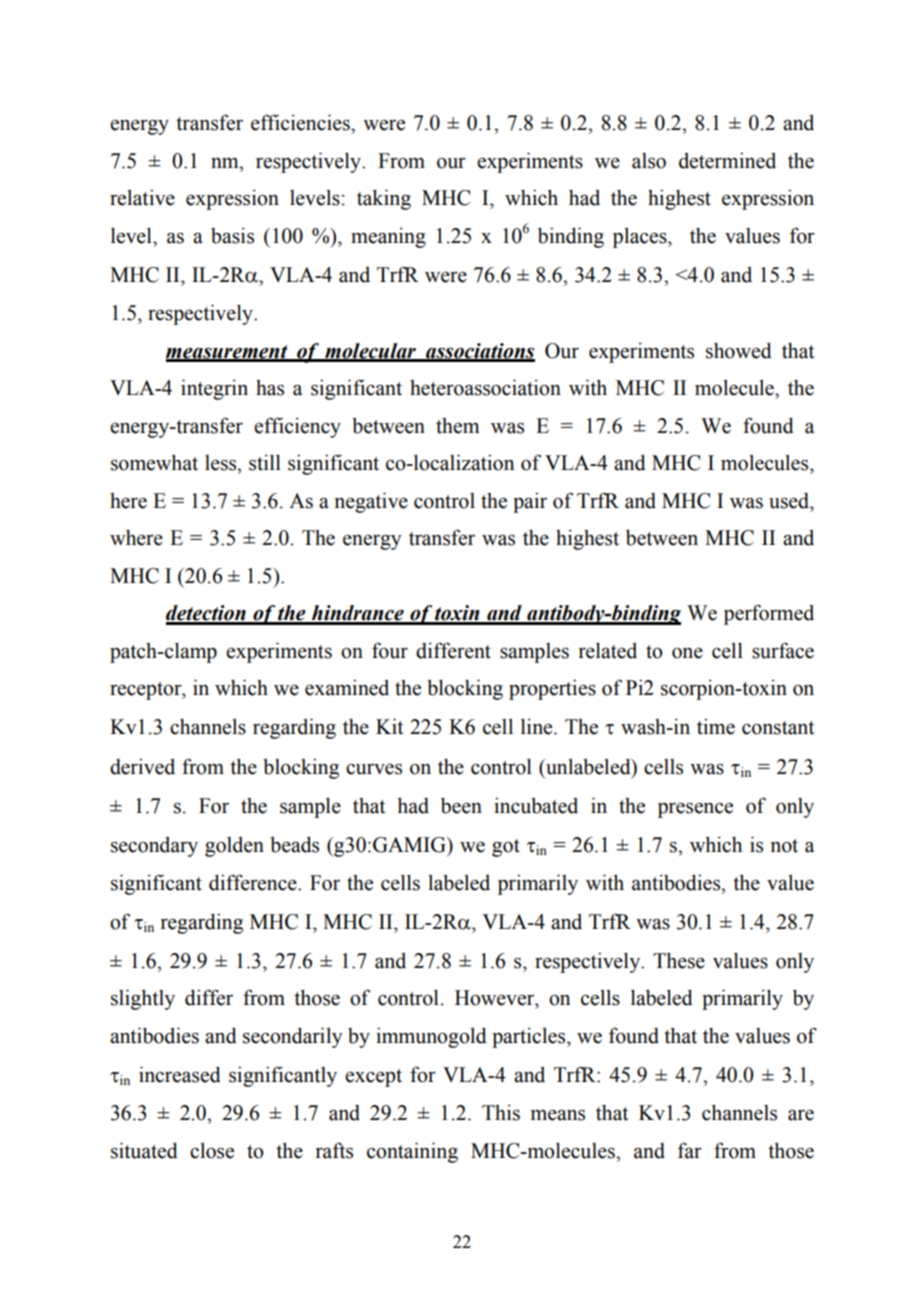  Describe the element at coordinates (506, 848) in the page. I see `got` at that location.
